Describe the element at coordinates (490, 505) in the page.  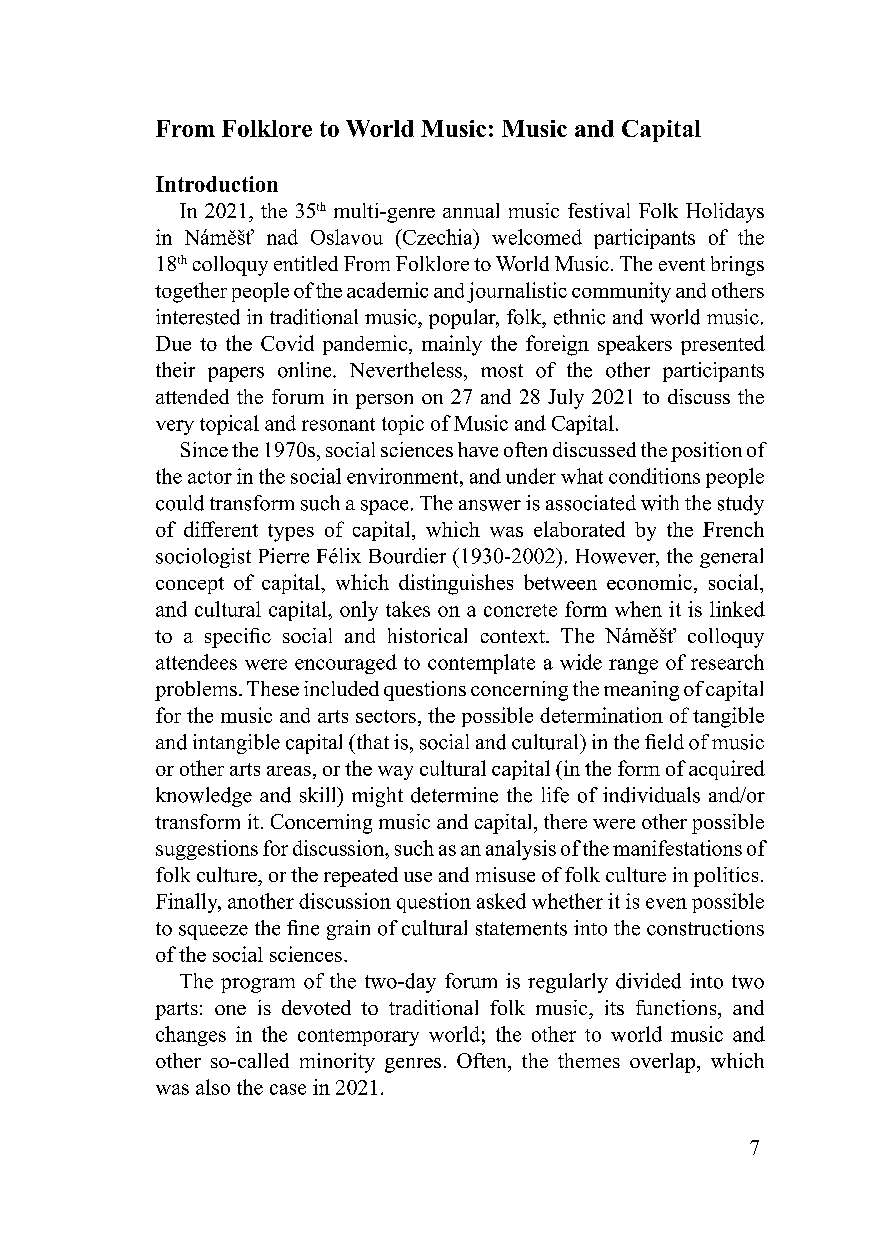
I see `answer` at that location.
